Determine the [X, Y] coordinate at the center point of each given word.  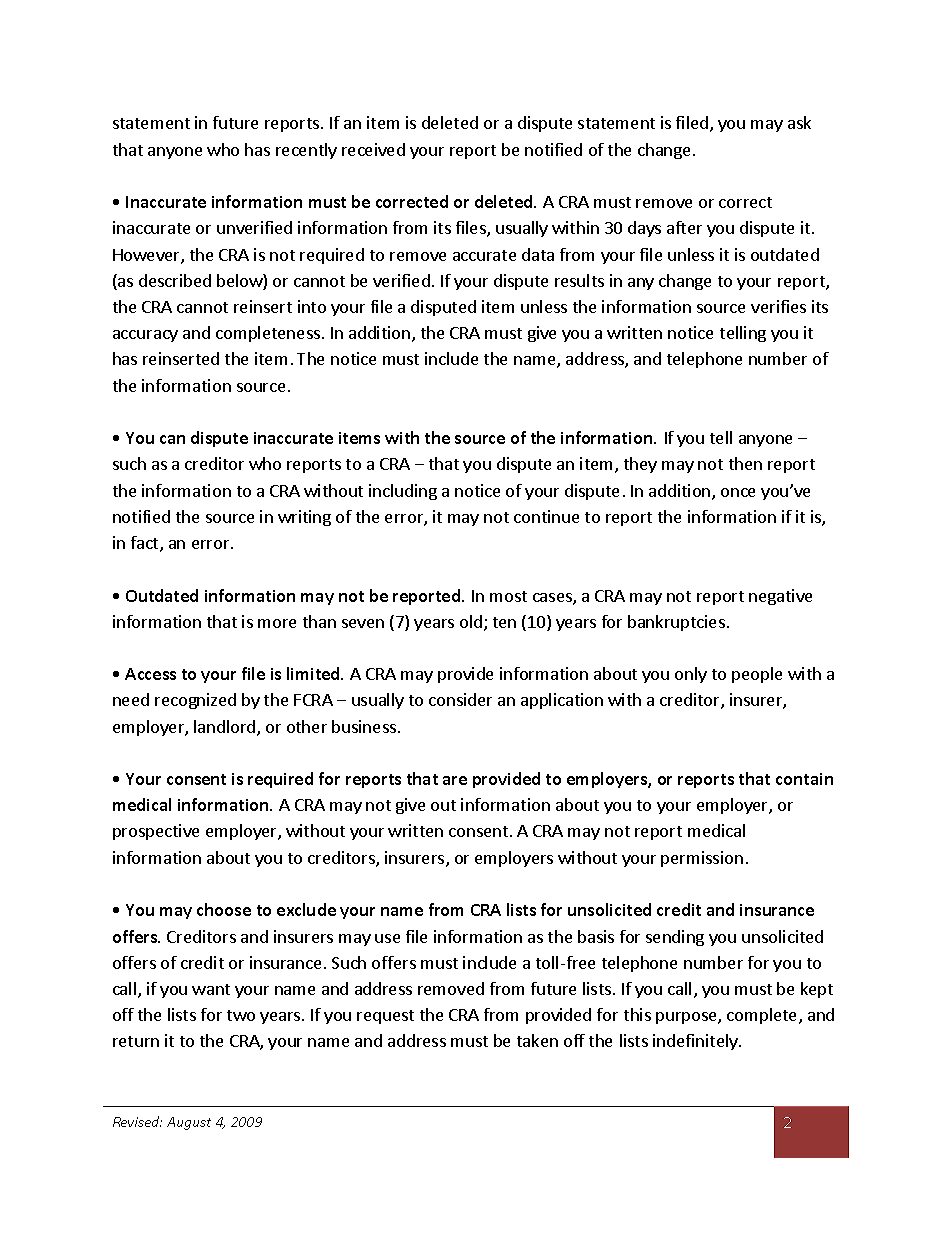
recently [306, 151]
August [189, 1123]
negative [780, 597]
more [277, 623]
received [373, 149]
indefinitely [696, 1042]
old [471, 621]
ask [799, 122]
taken [537, 1040]
